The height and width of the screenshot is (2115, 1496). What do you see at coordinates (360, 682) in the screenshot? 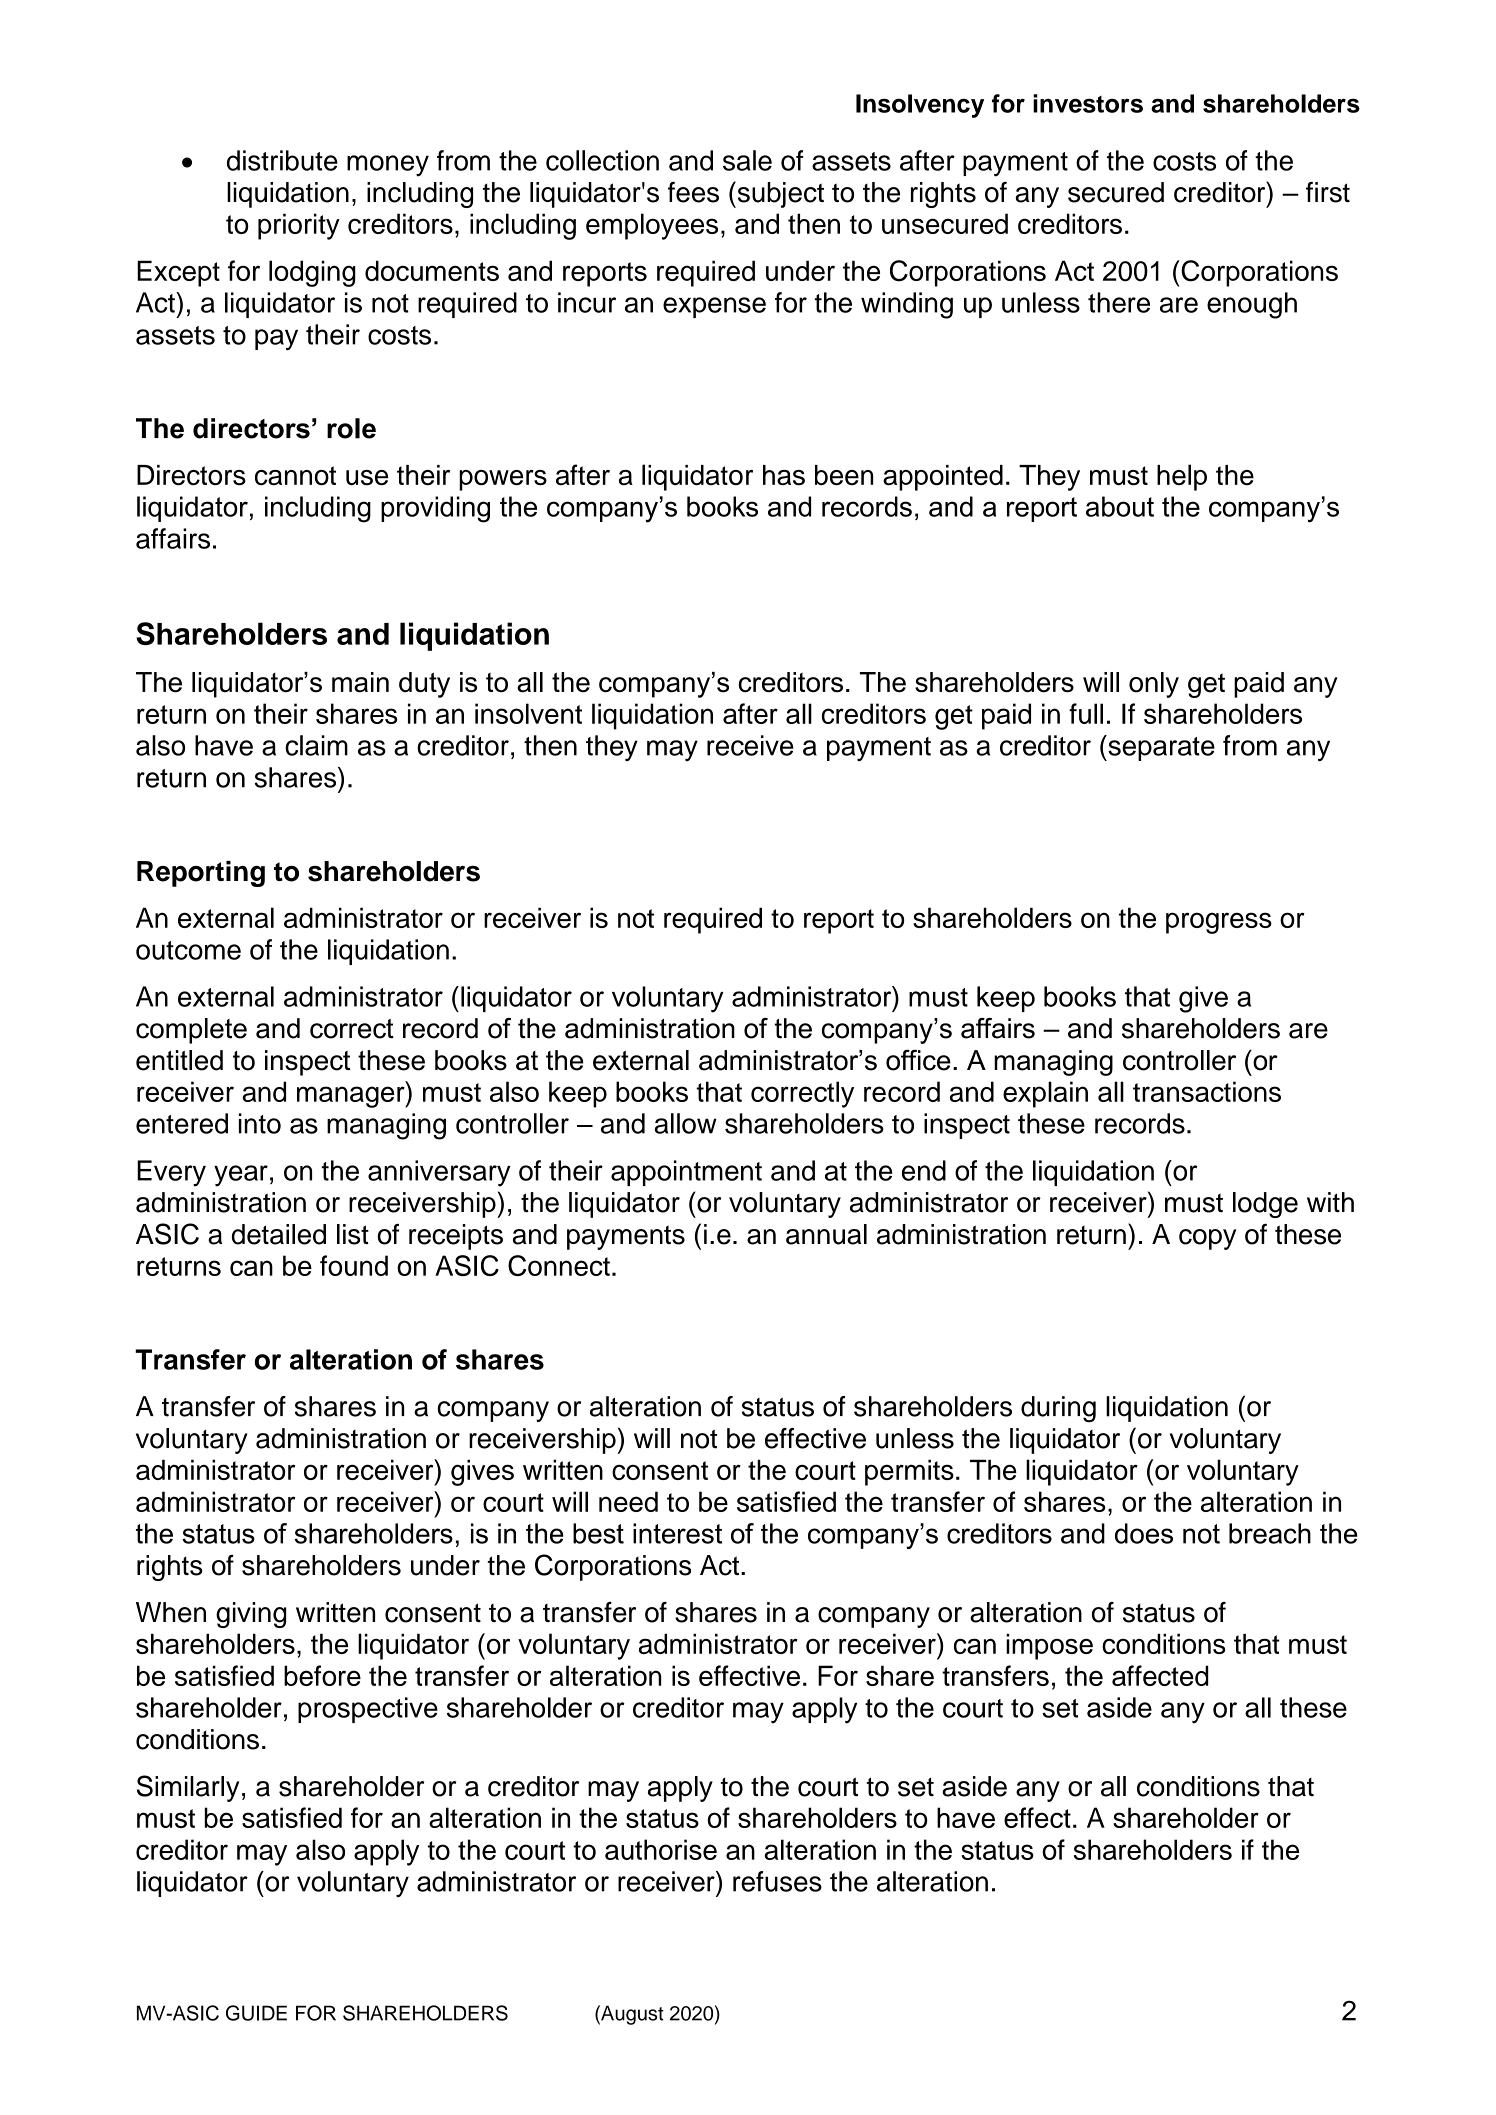
I see `main` at bounding box center [360, 682].
